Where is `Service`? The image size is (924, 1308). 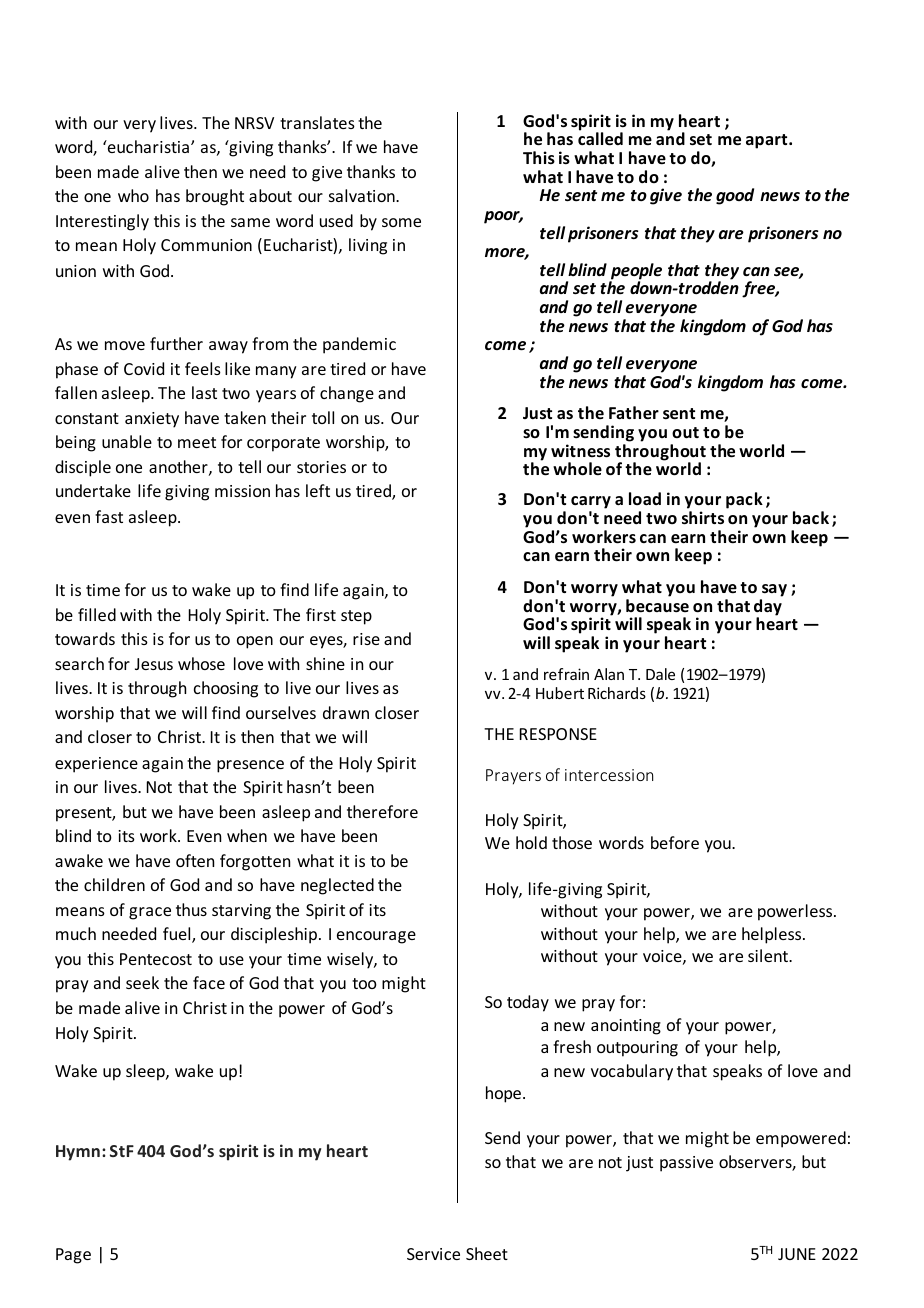
Service is located at coordinates (433, 1254).
